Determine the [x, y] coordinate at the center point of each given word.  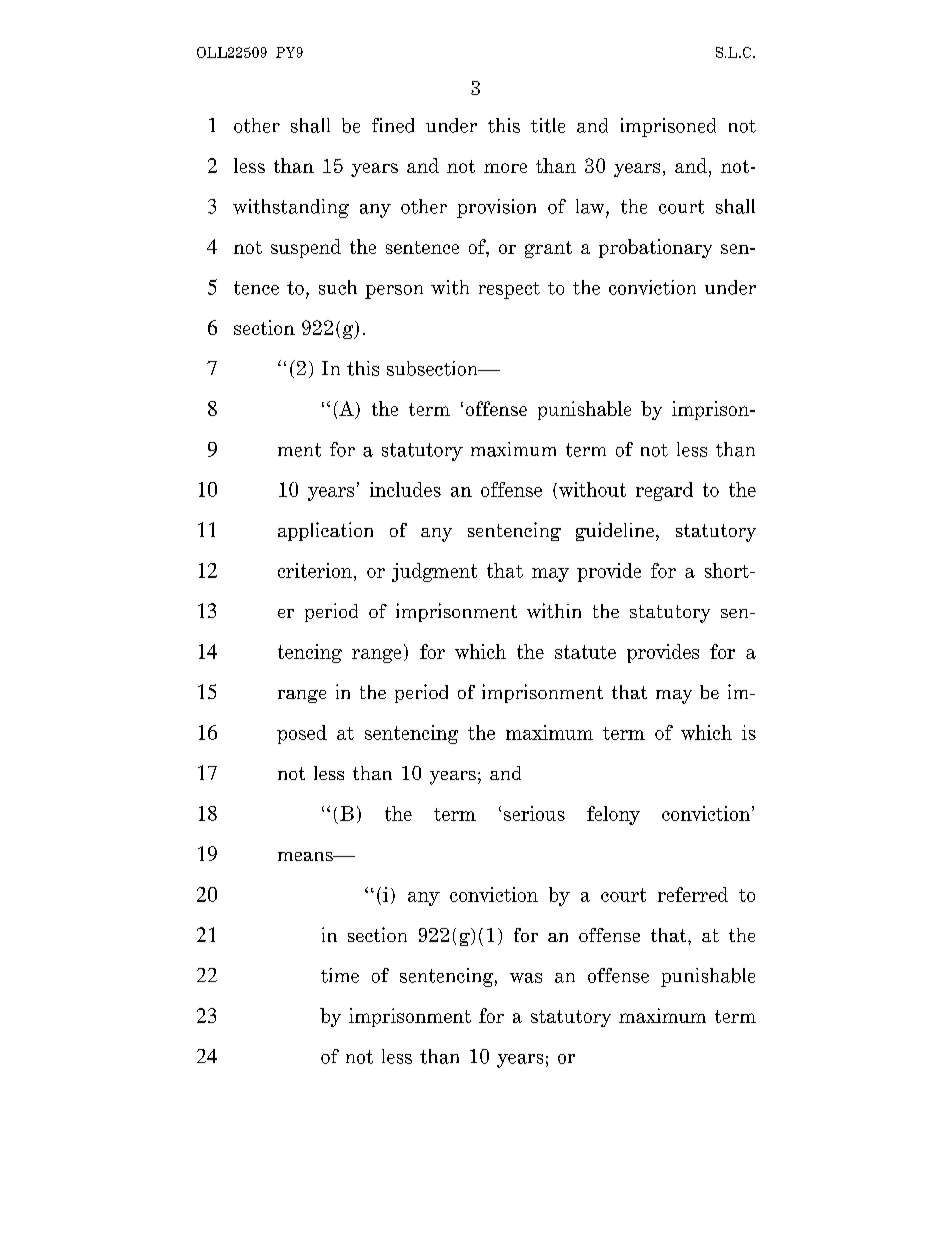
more [505, 168]
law [591, 206]
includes [405, 489]
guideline [615, 531]
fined [393, 125]
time [340, 975]
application [325, 531]
